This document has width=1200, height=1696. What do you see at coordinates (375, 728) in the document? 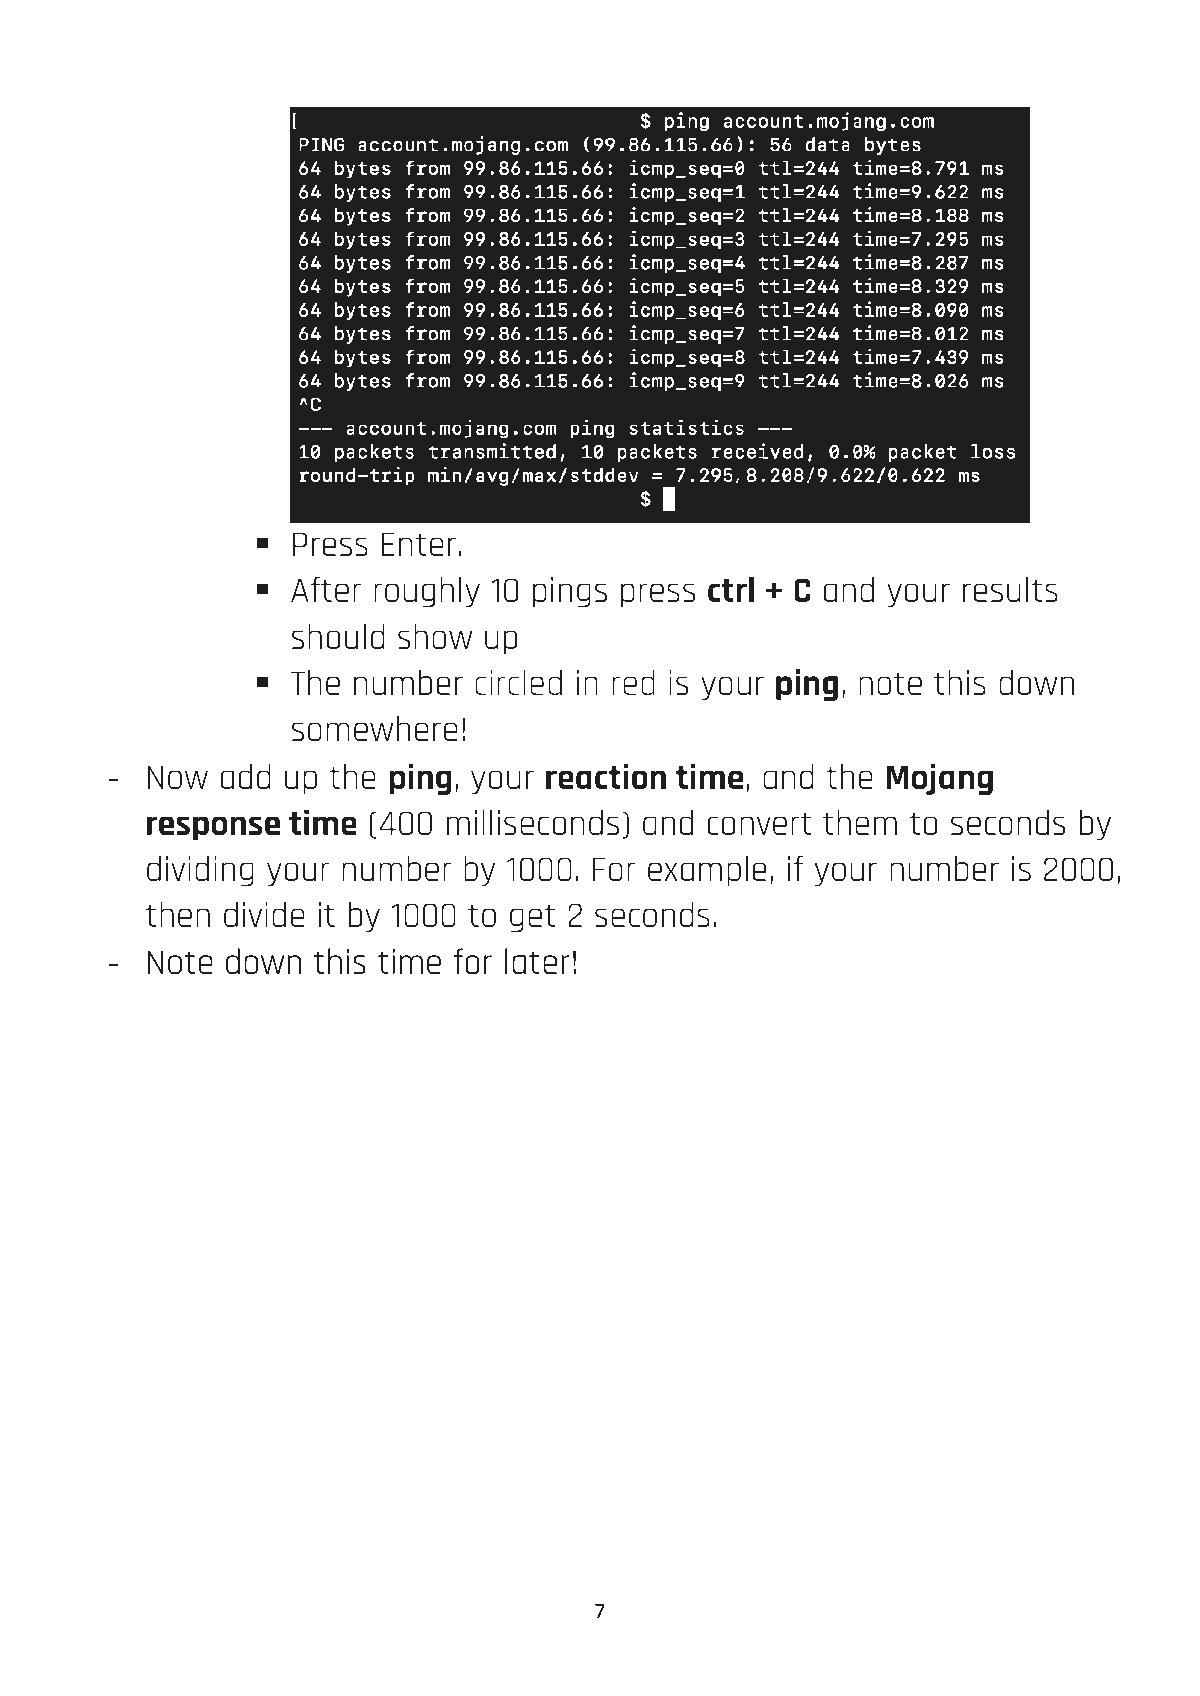
I see `somewhere` at bounding box center [375, 728].
